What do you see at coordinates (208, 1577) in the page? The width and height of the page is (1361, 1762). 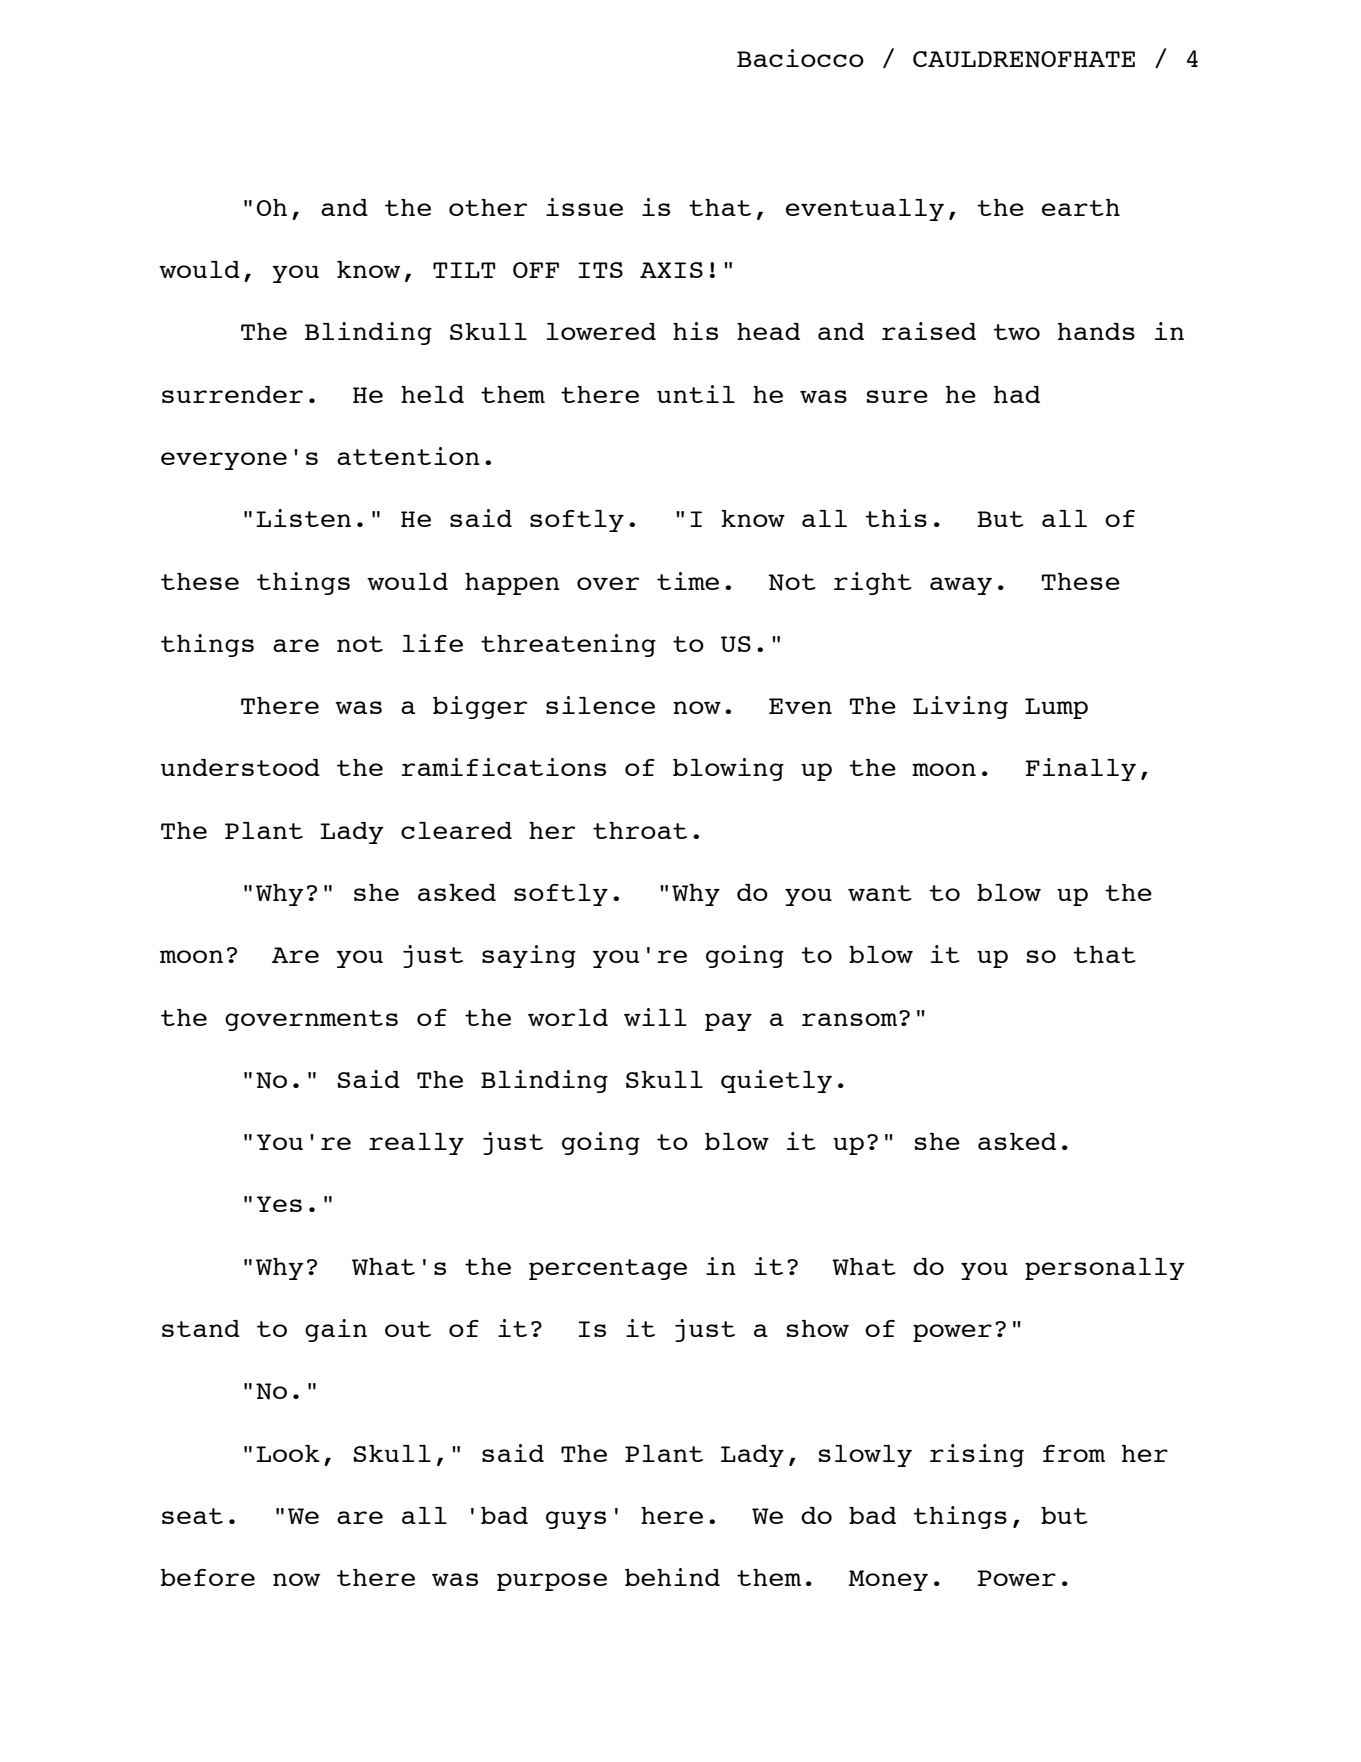 I see `before` at bounding box center [208, 1577].
